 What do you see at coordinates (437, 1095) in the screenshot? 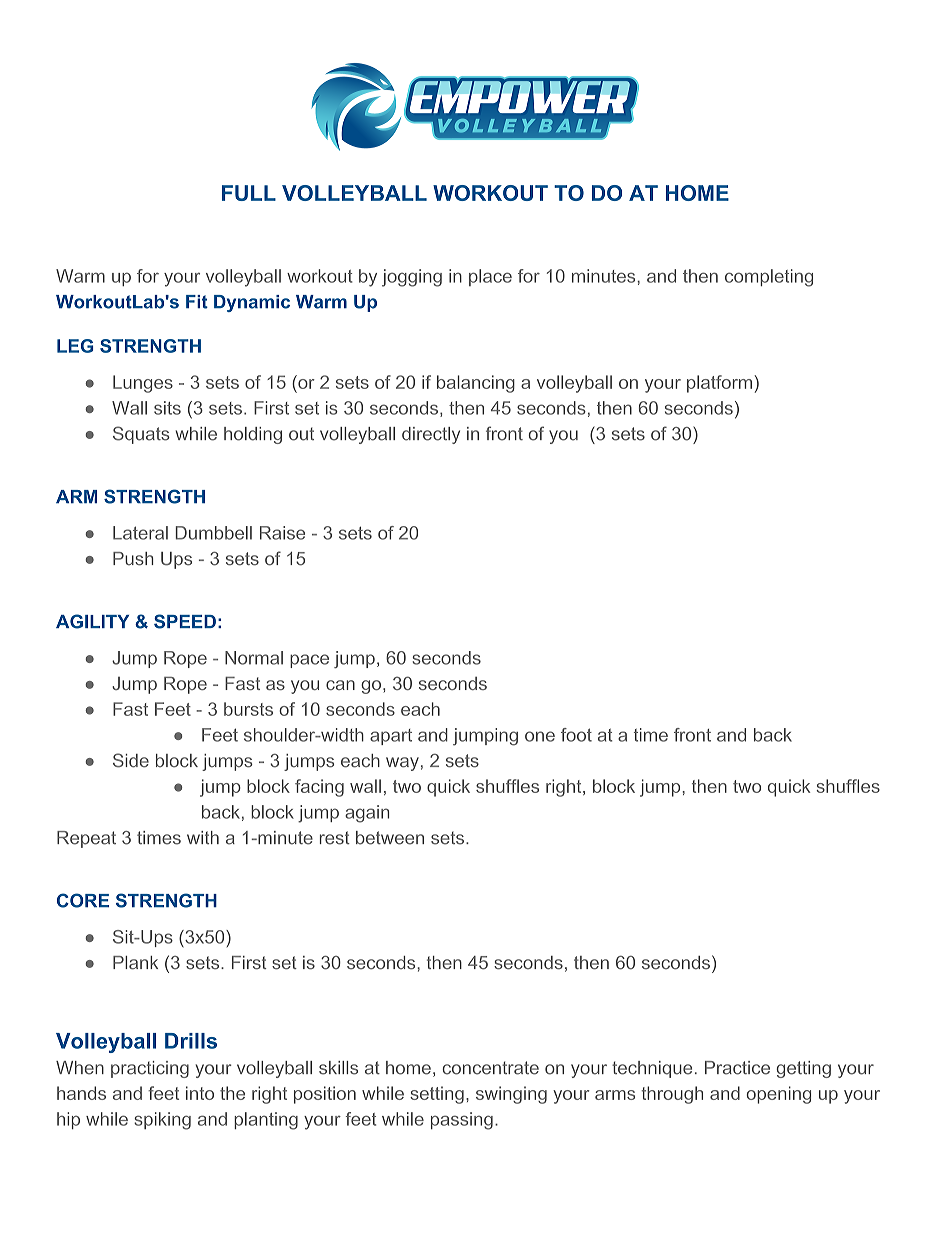
I see `setting` at bounding box center [437, 1095].
